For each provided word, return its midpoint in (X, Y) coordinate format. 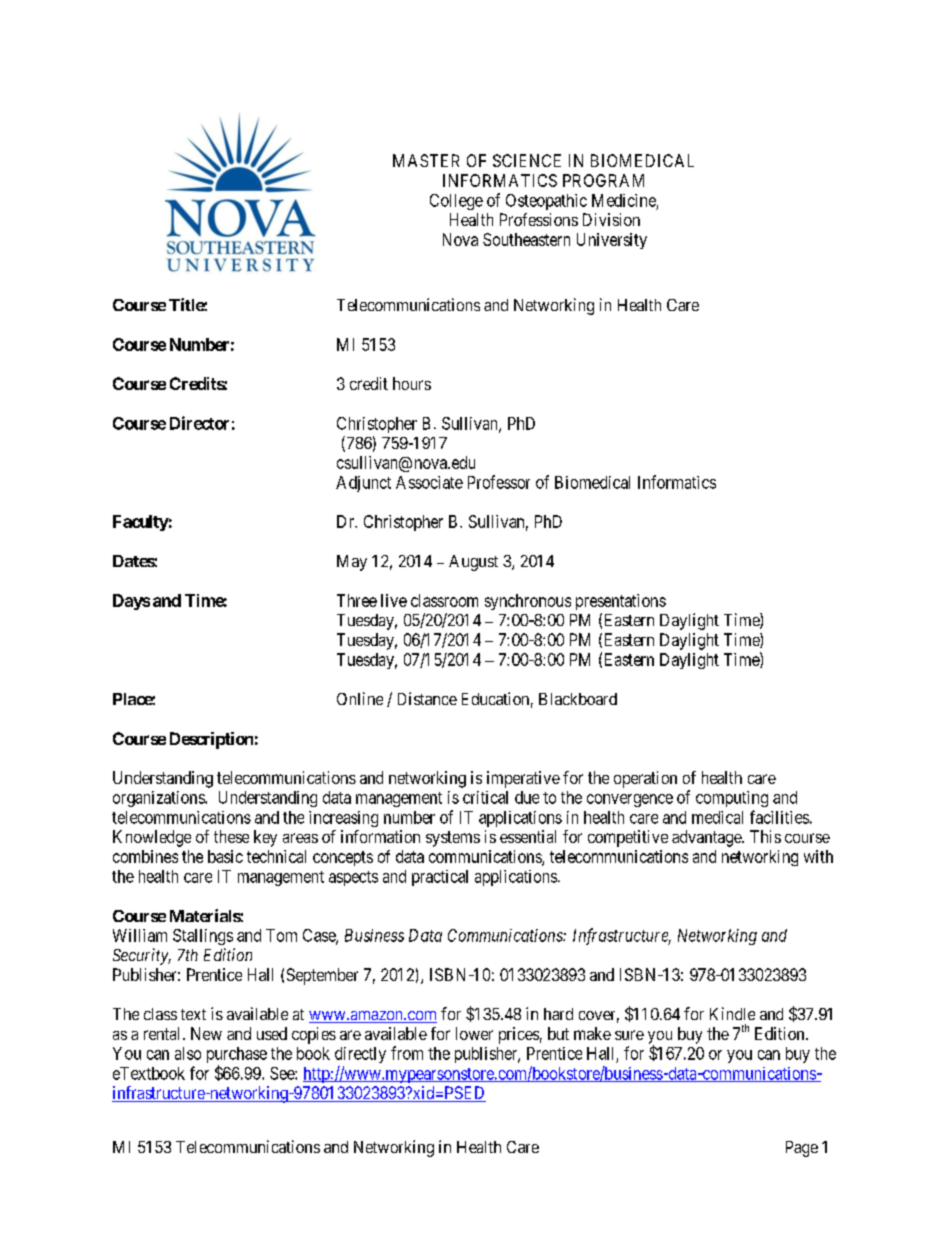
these (231, 836)
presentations (621, 602)
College (456, 202)
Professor (499, 482)
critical (485, 797)
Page (802, 1149)
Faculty (141, 523)
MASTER (426, 160)
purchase (237, 1056)
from (407, 1053)
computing (732, 799)
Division (611, 219)
